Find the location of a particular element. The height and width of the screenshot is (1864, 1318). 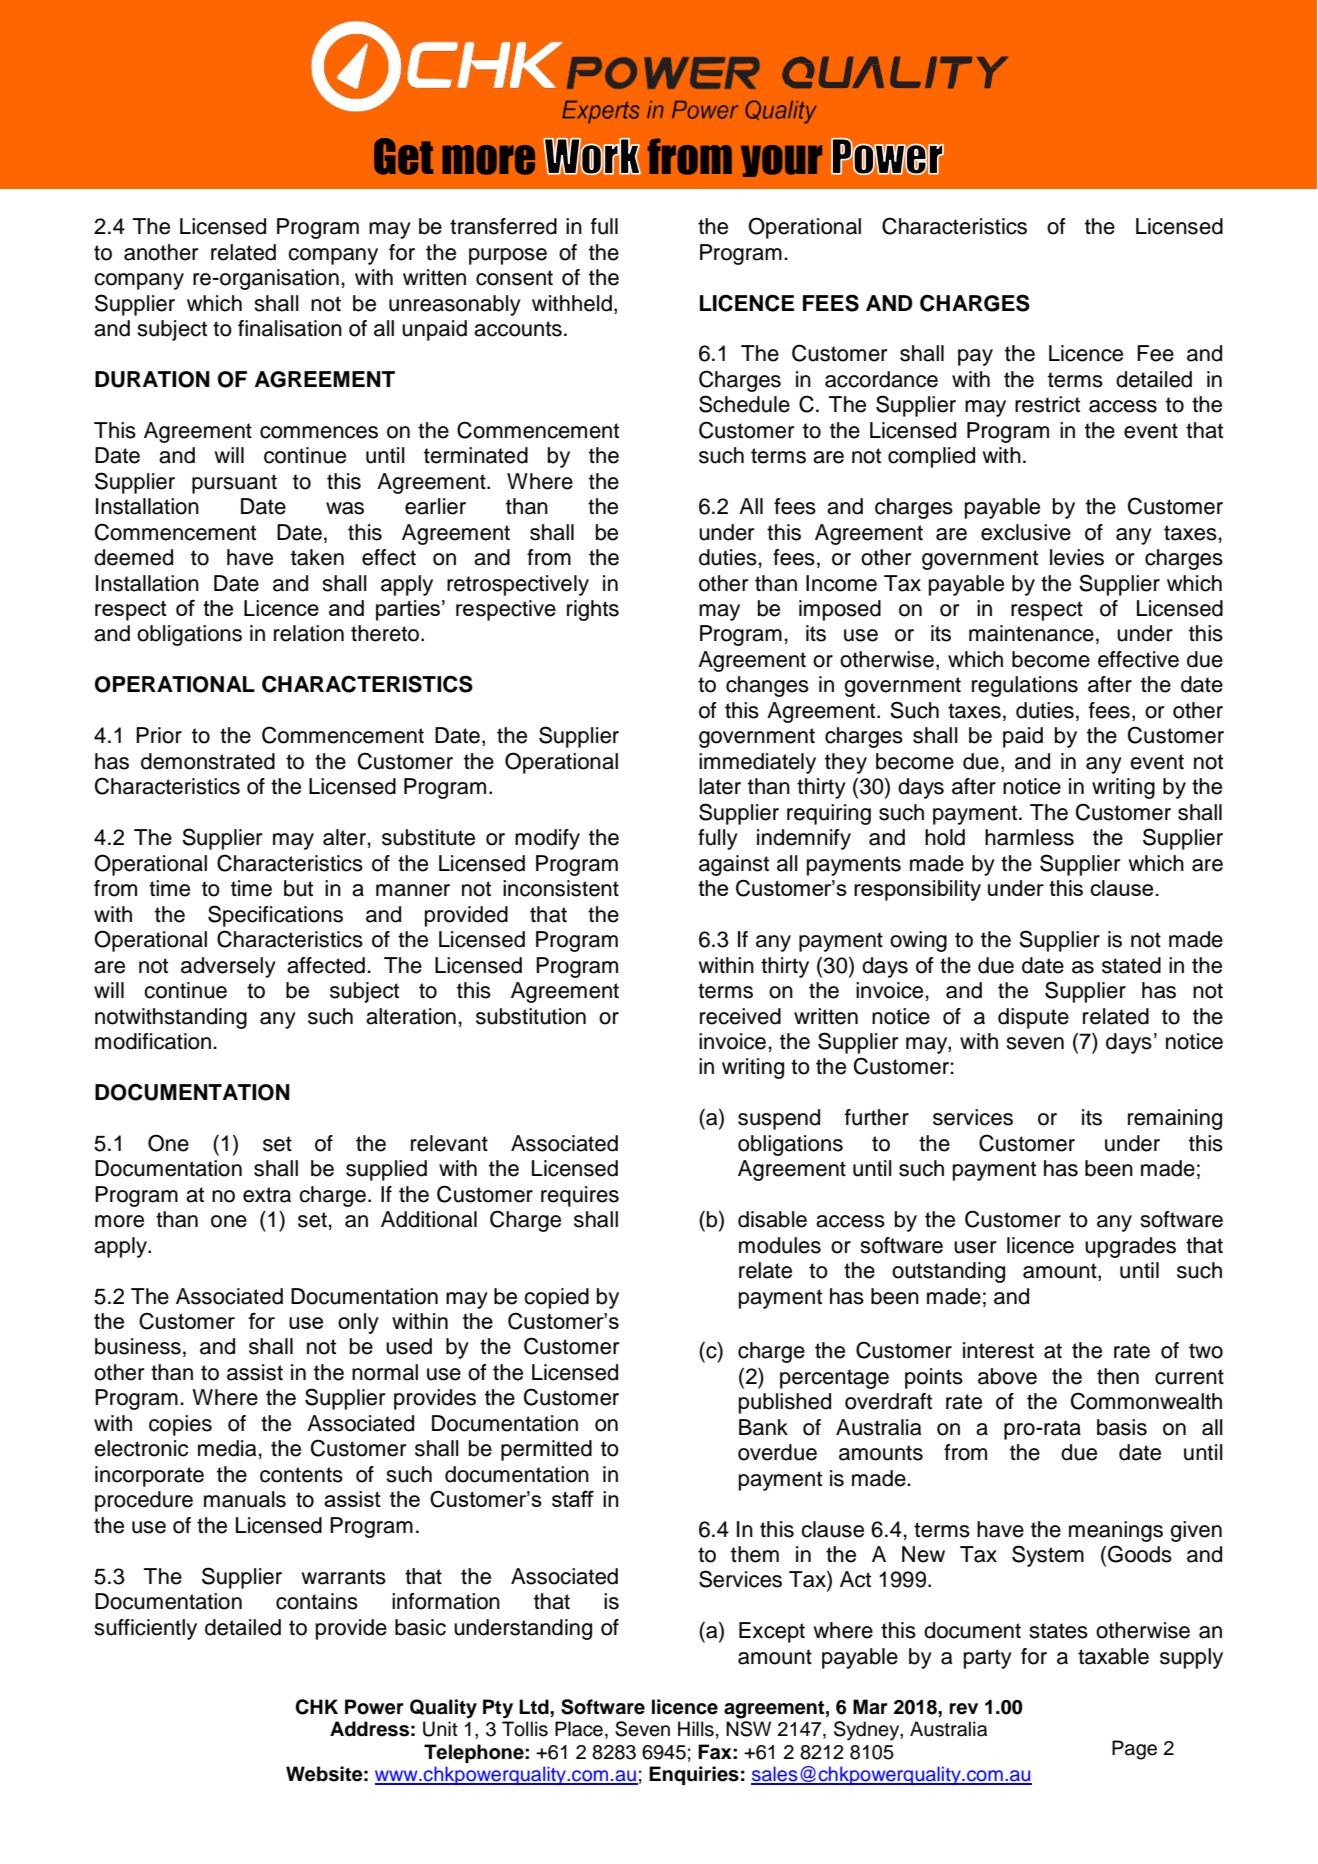

then is located at coordinates (1118, 1376).
